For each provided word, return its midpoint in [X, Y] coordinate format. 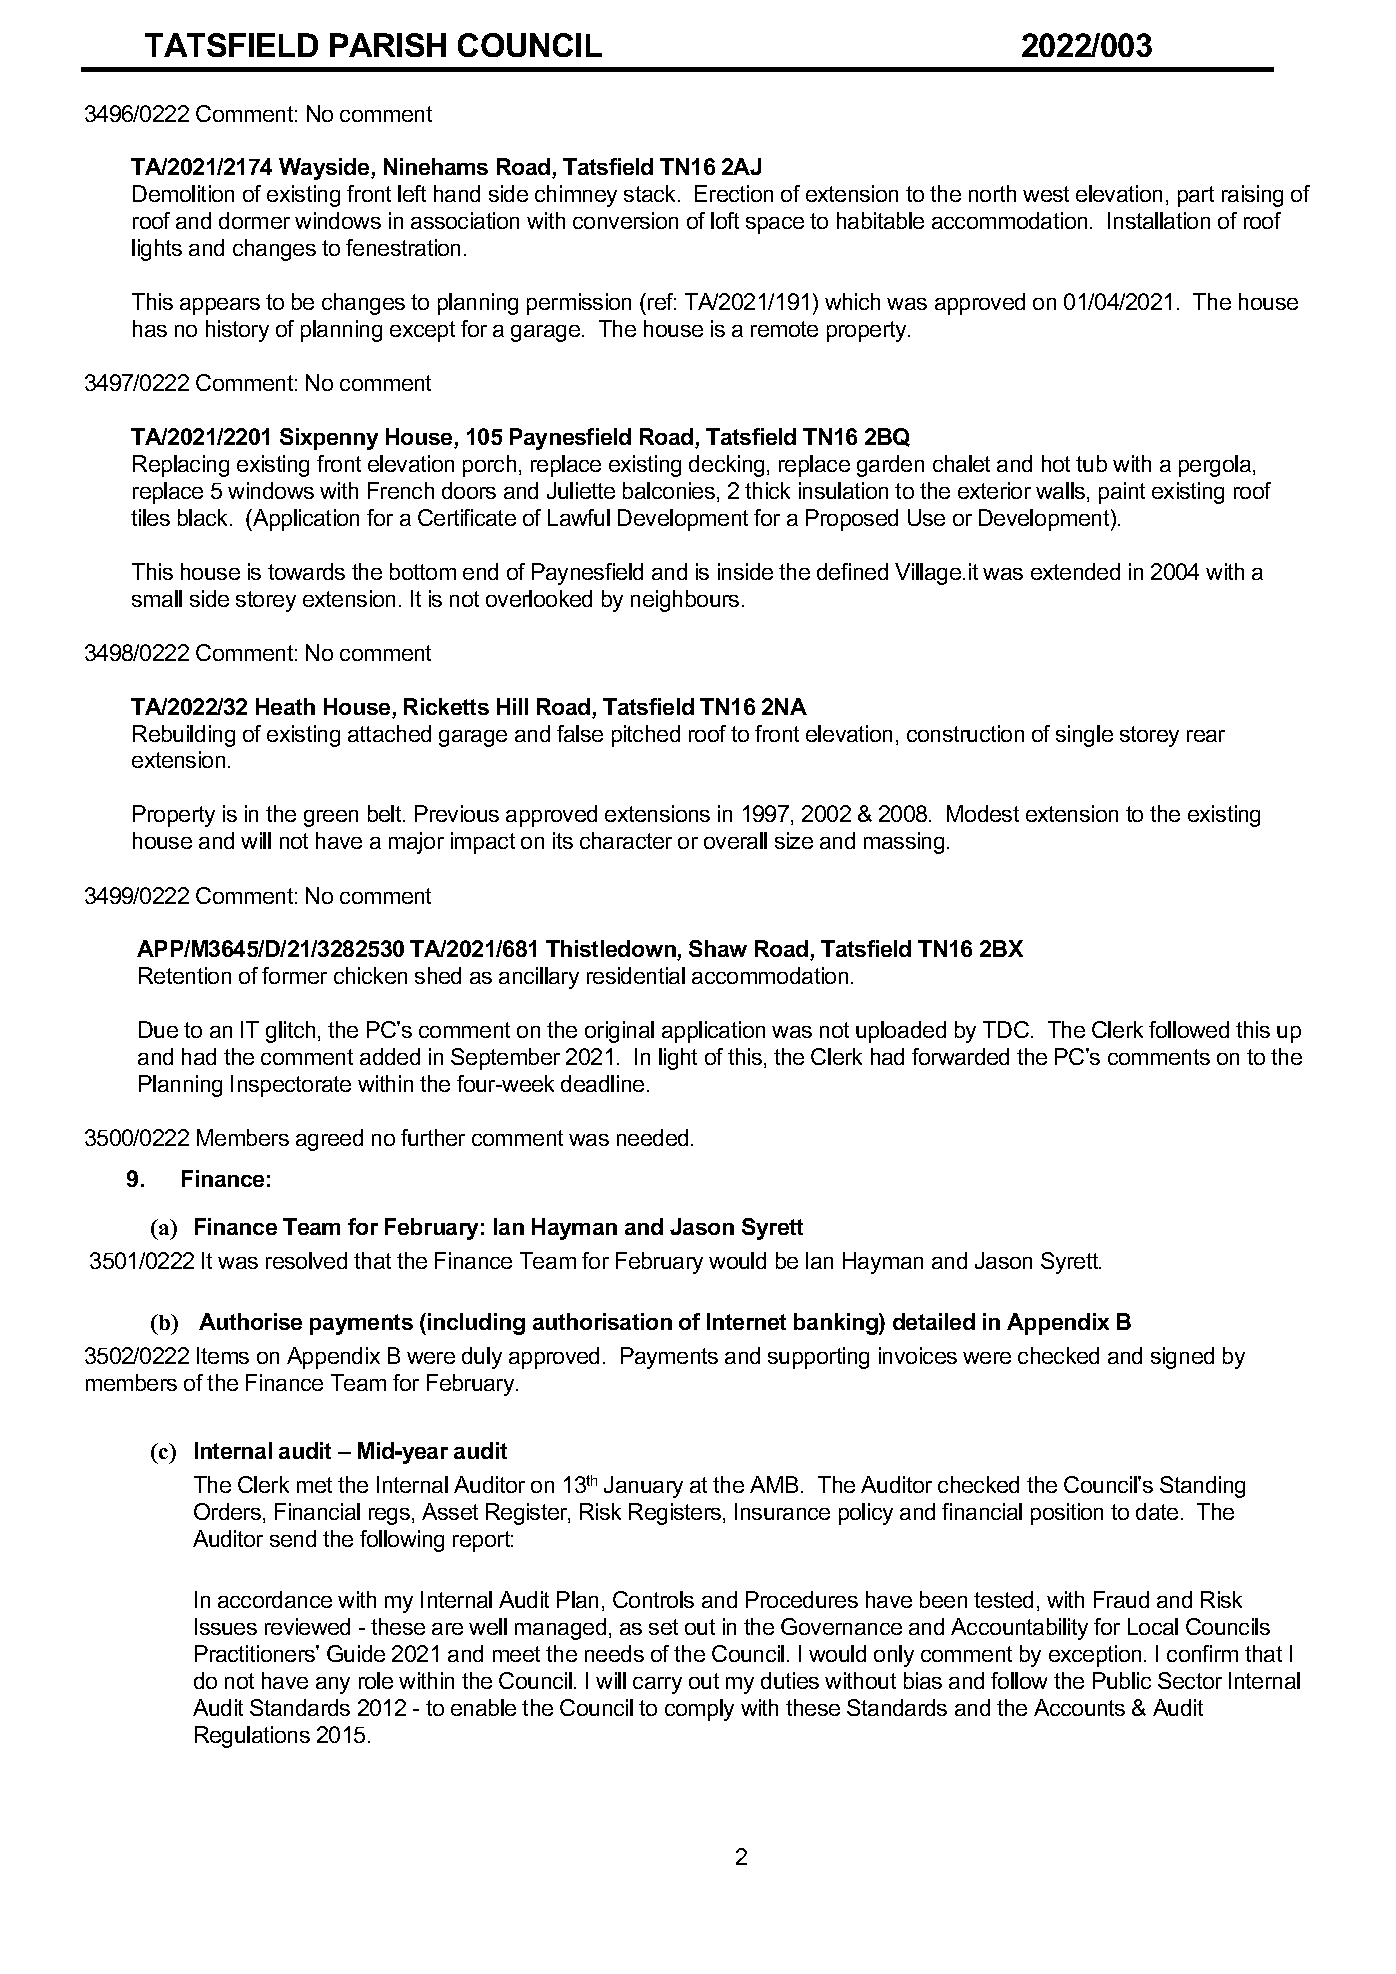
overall [735, 840]
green [331, 818]
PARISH [388, 45]
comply [699, 1710]
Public [1122, 1680]
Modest [983, 813]
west [1046, 194]
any [333, 1685]
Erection [734, 193]
